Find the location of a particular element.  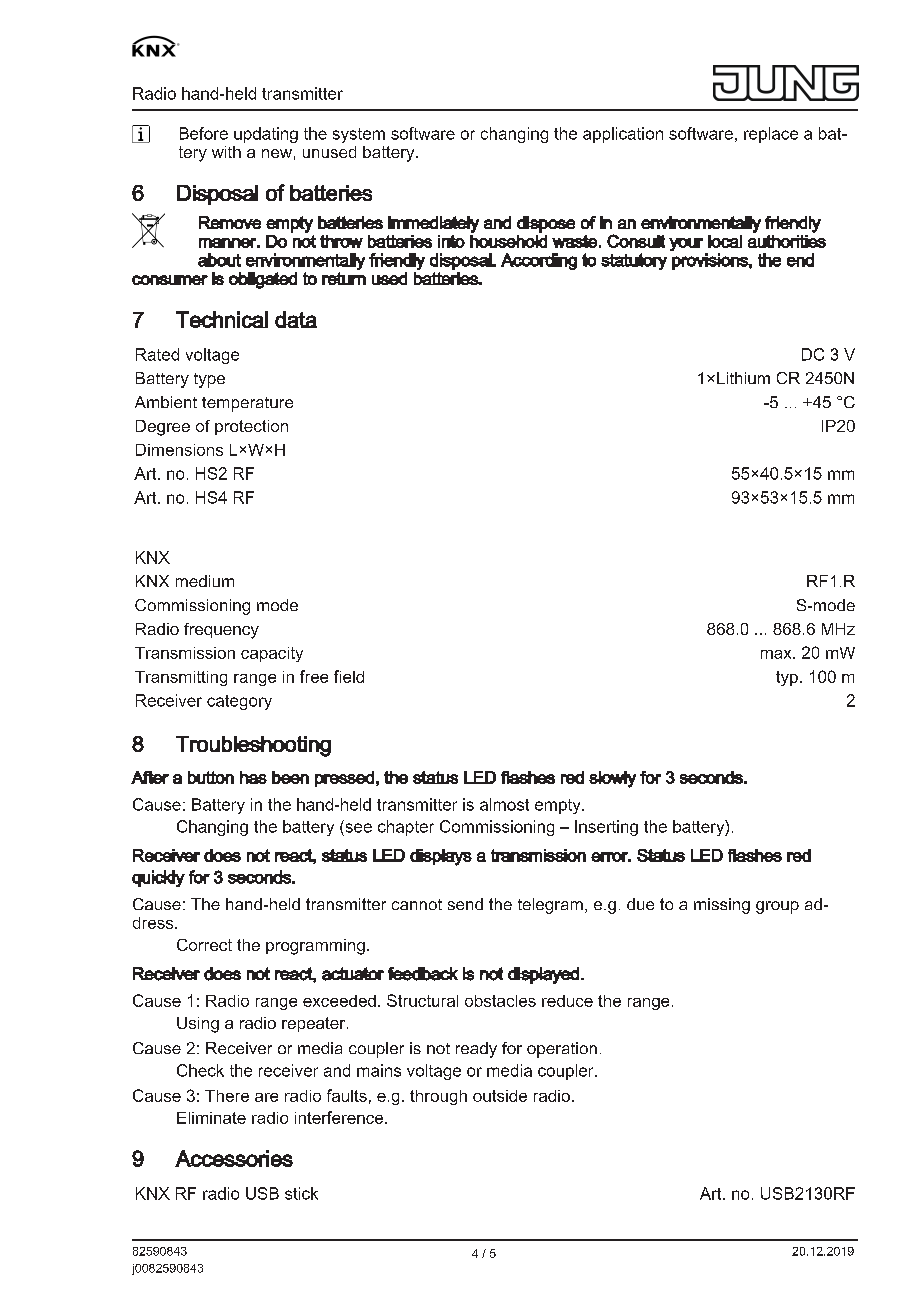

max is located at coordinates (777, 654).
